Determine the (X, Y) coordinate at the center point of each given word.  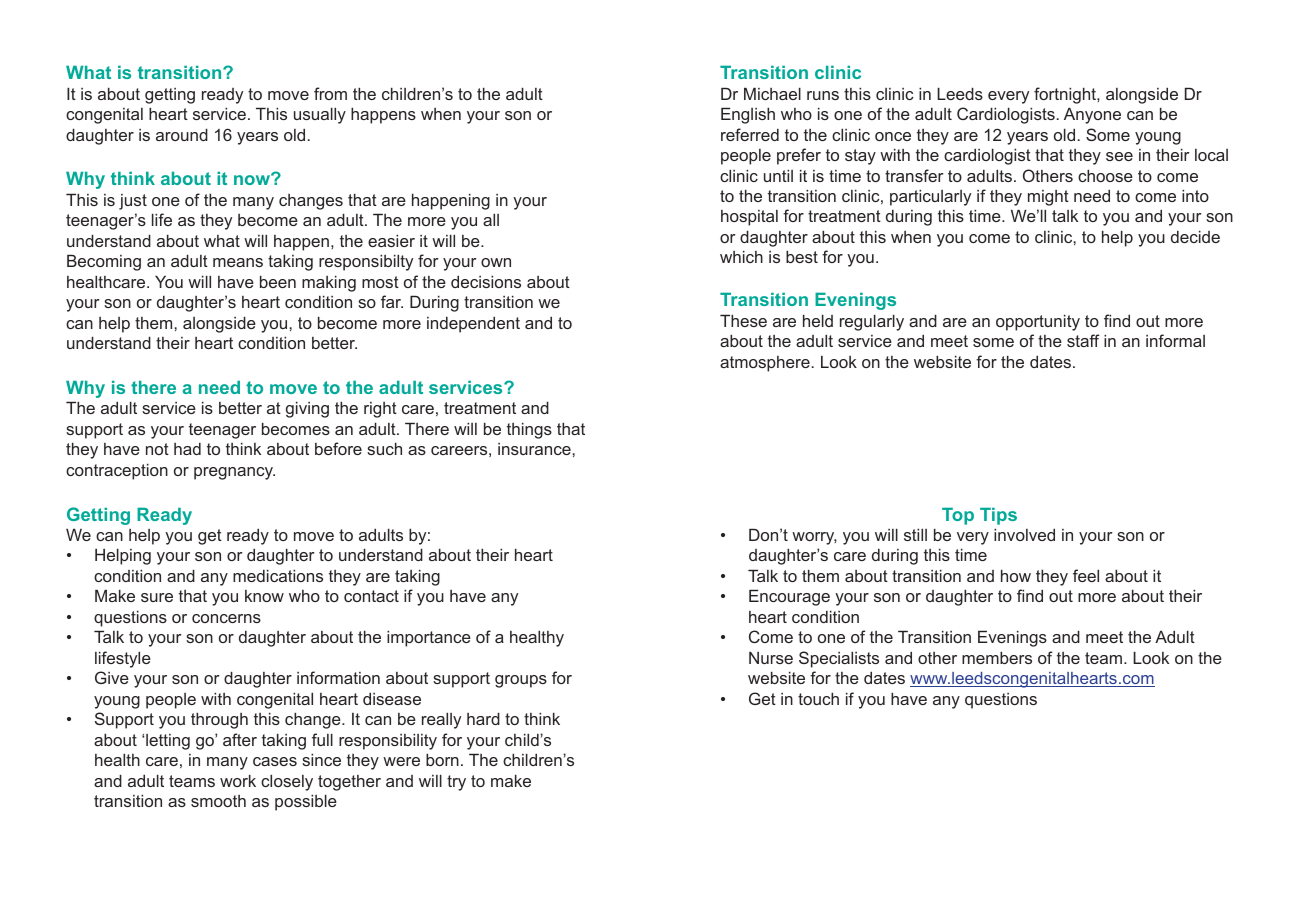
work (238, 780)
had (187, 449)
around (182, 134)
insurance (535, 449)
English (748, 115)
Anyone (1092, 115)
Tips (998, 516)
